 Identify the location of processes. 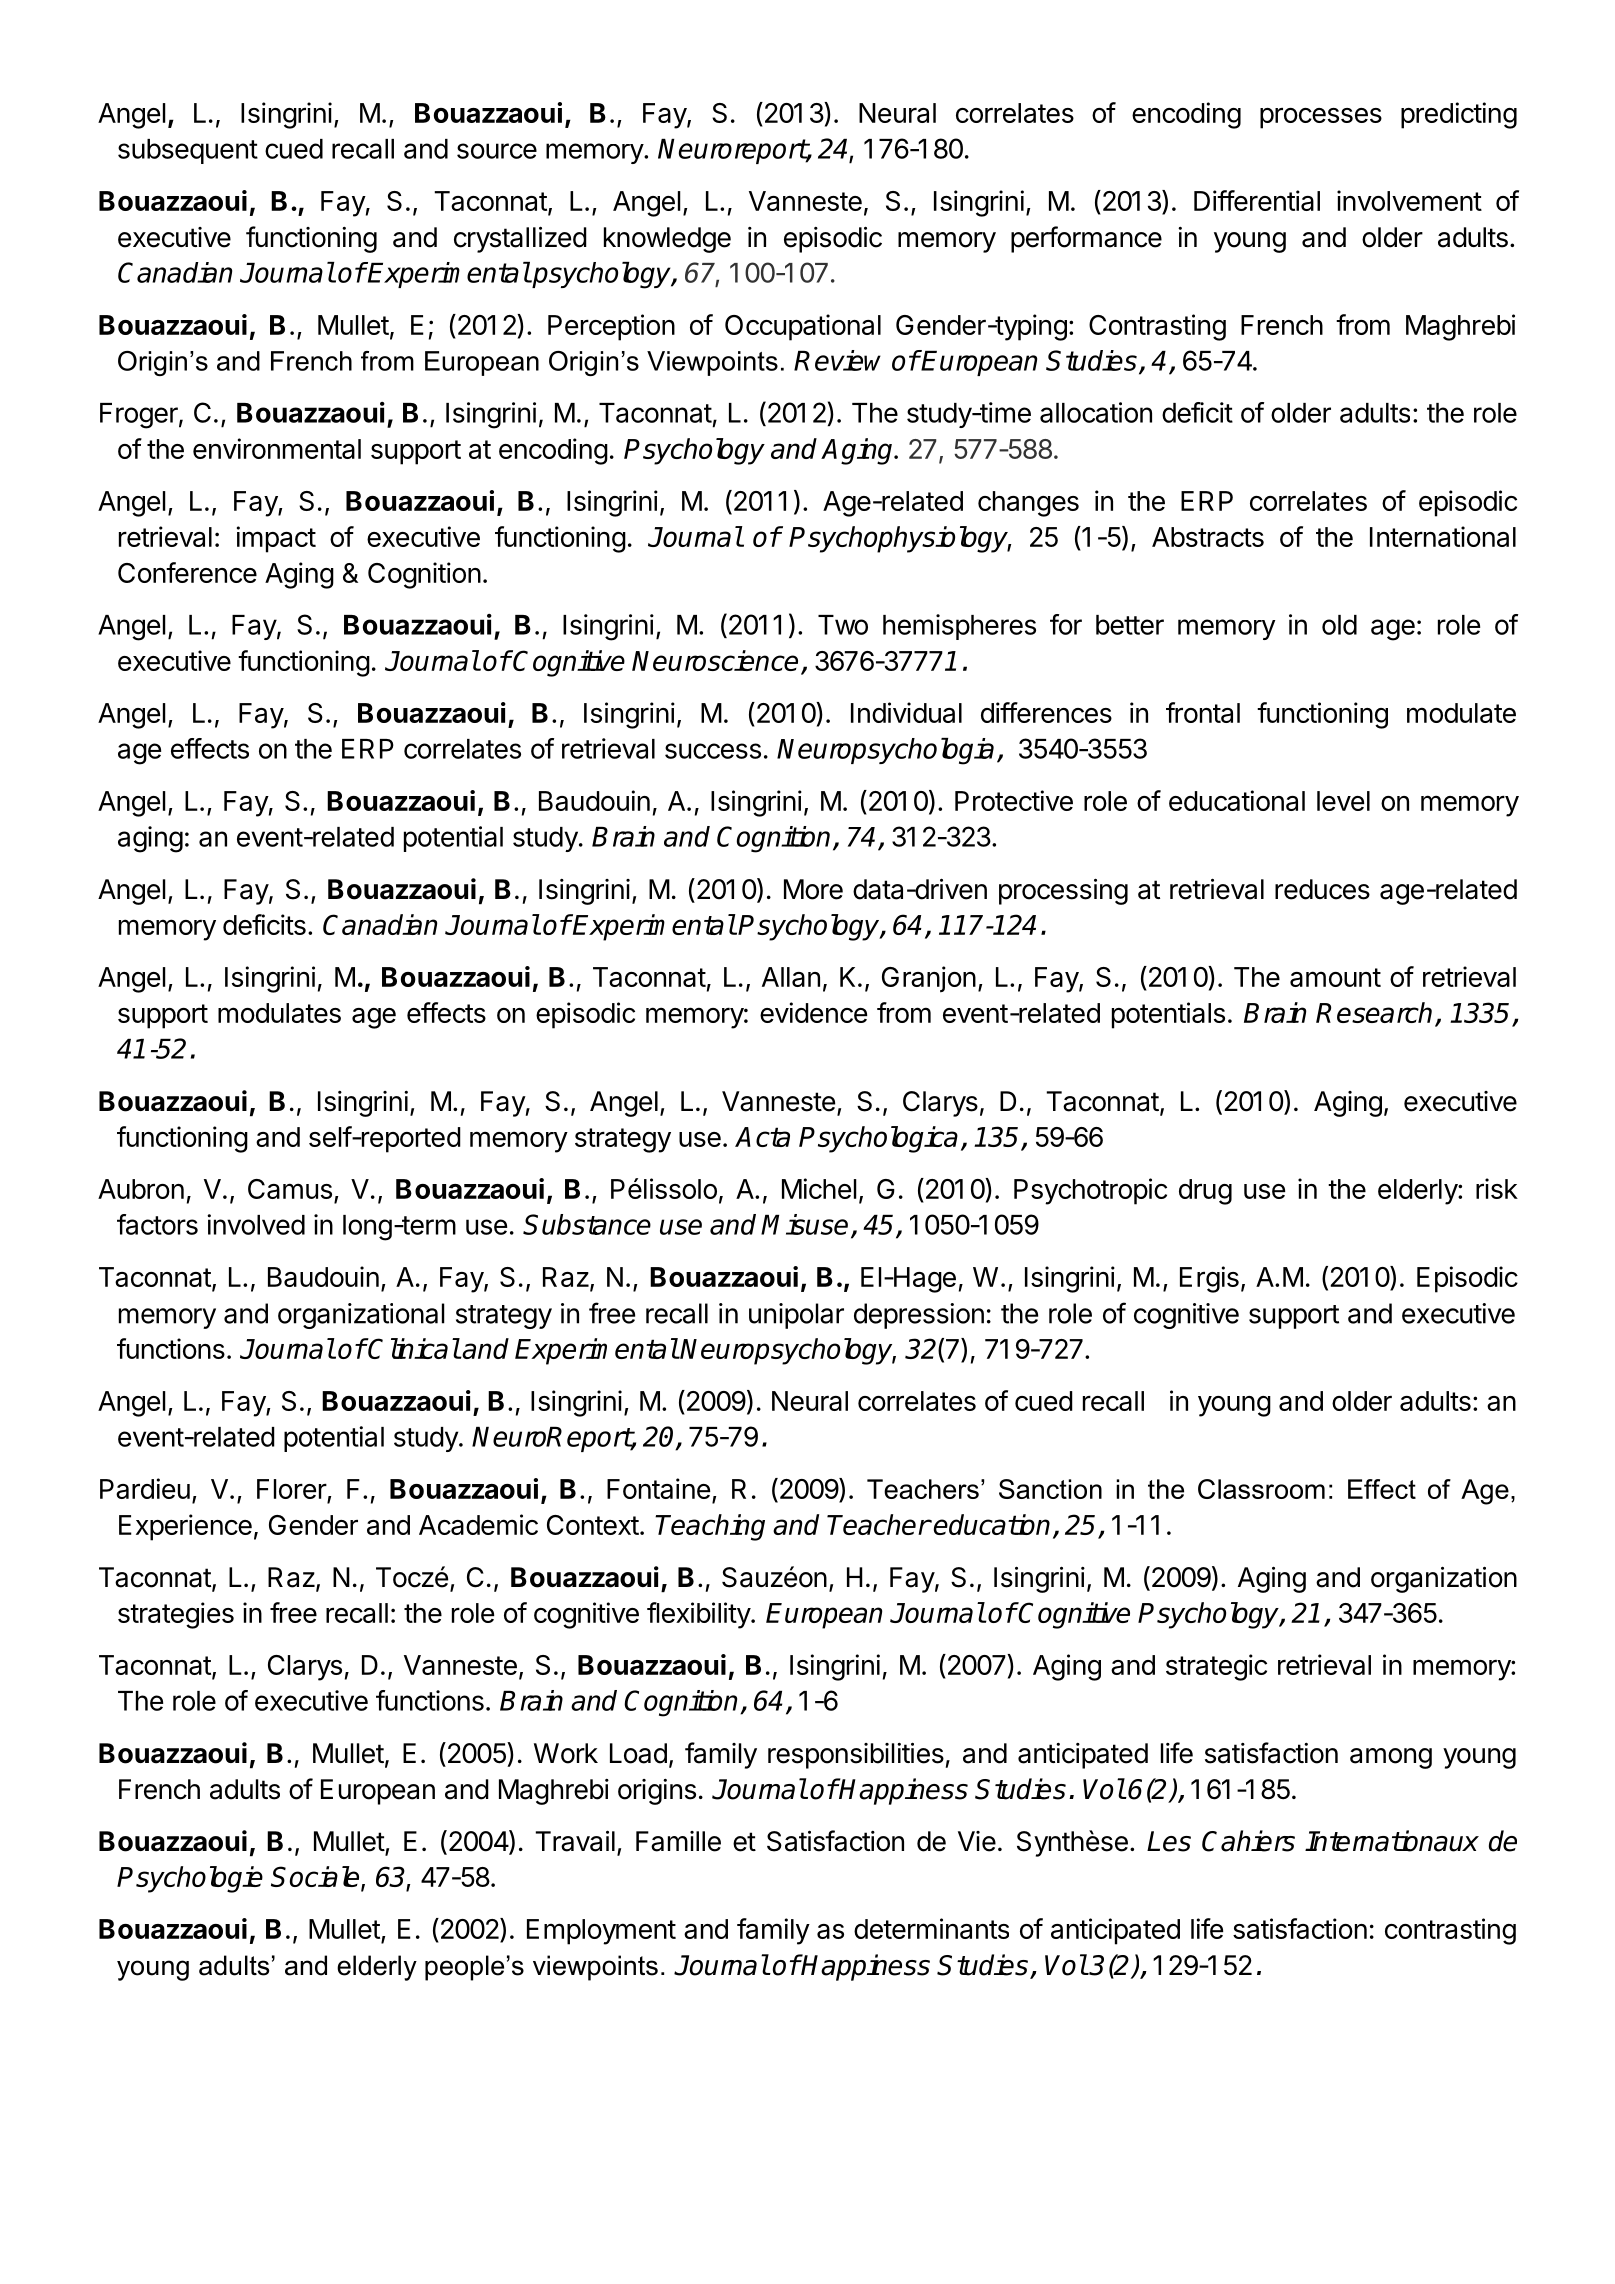
(1321, 118).
